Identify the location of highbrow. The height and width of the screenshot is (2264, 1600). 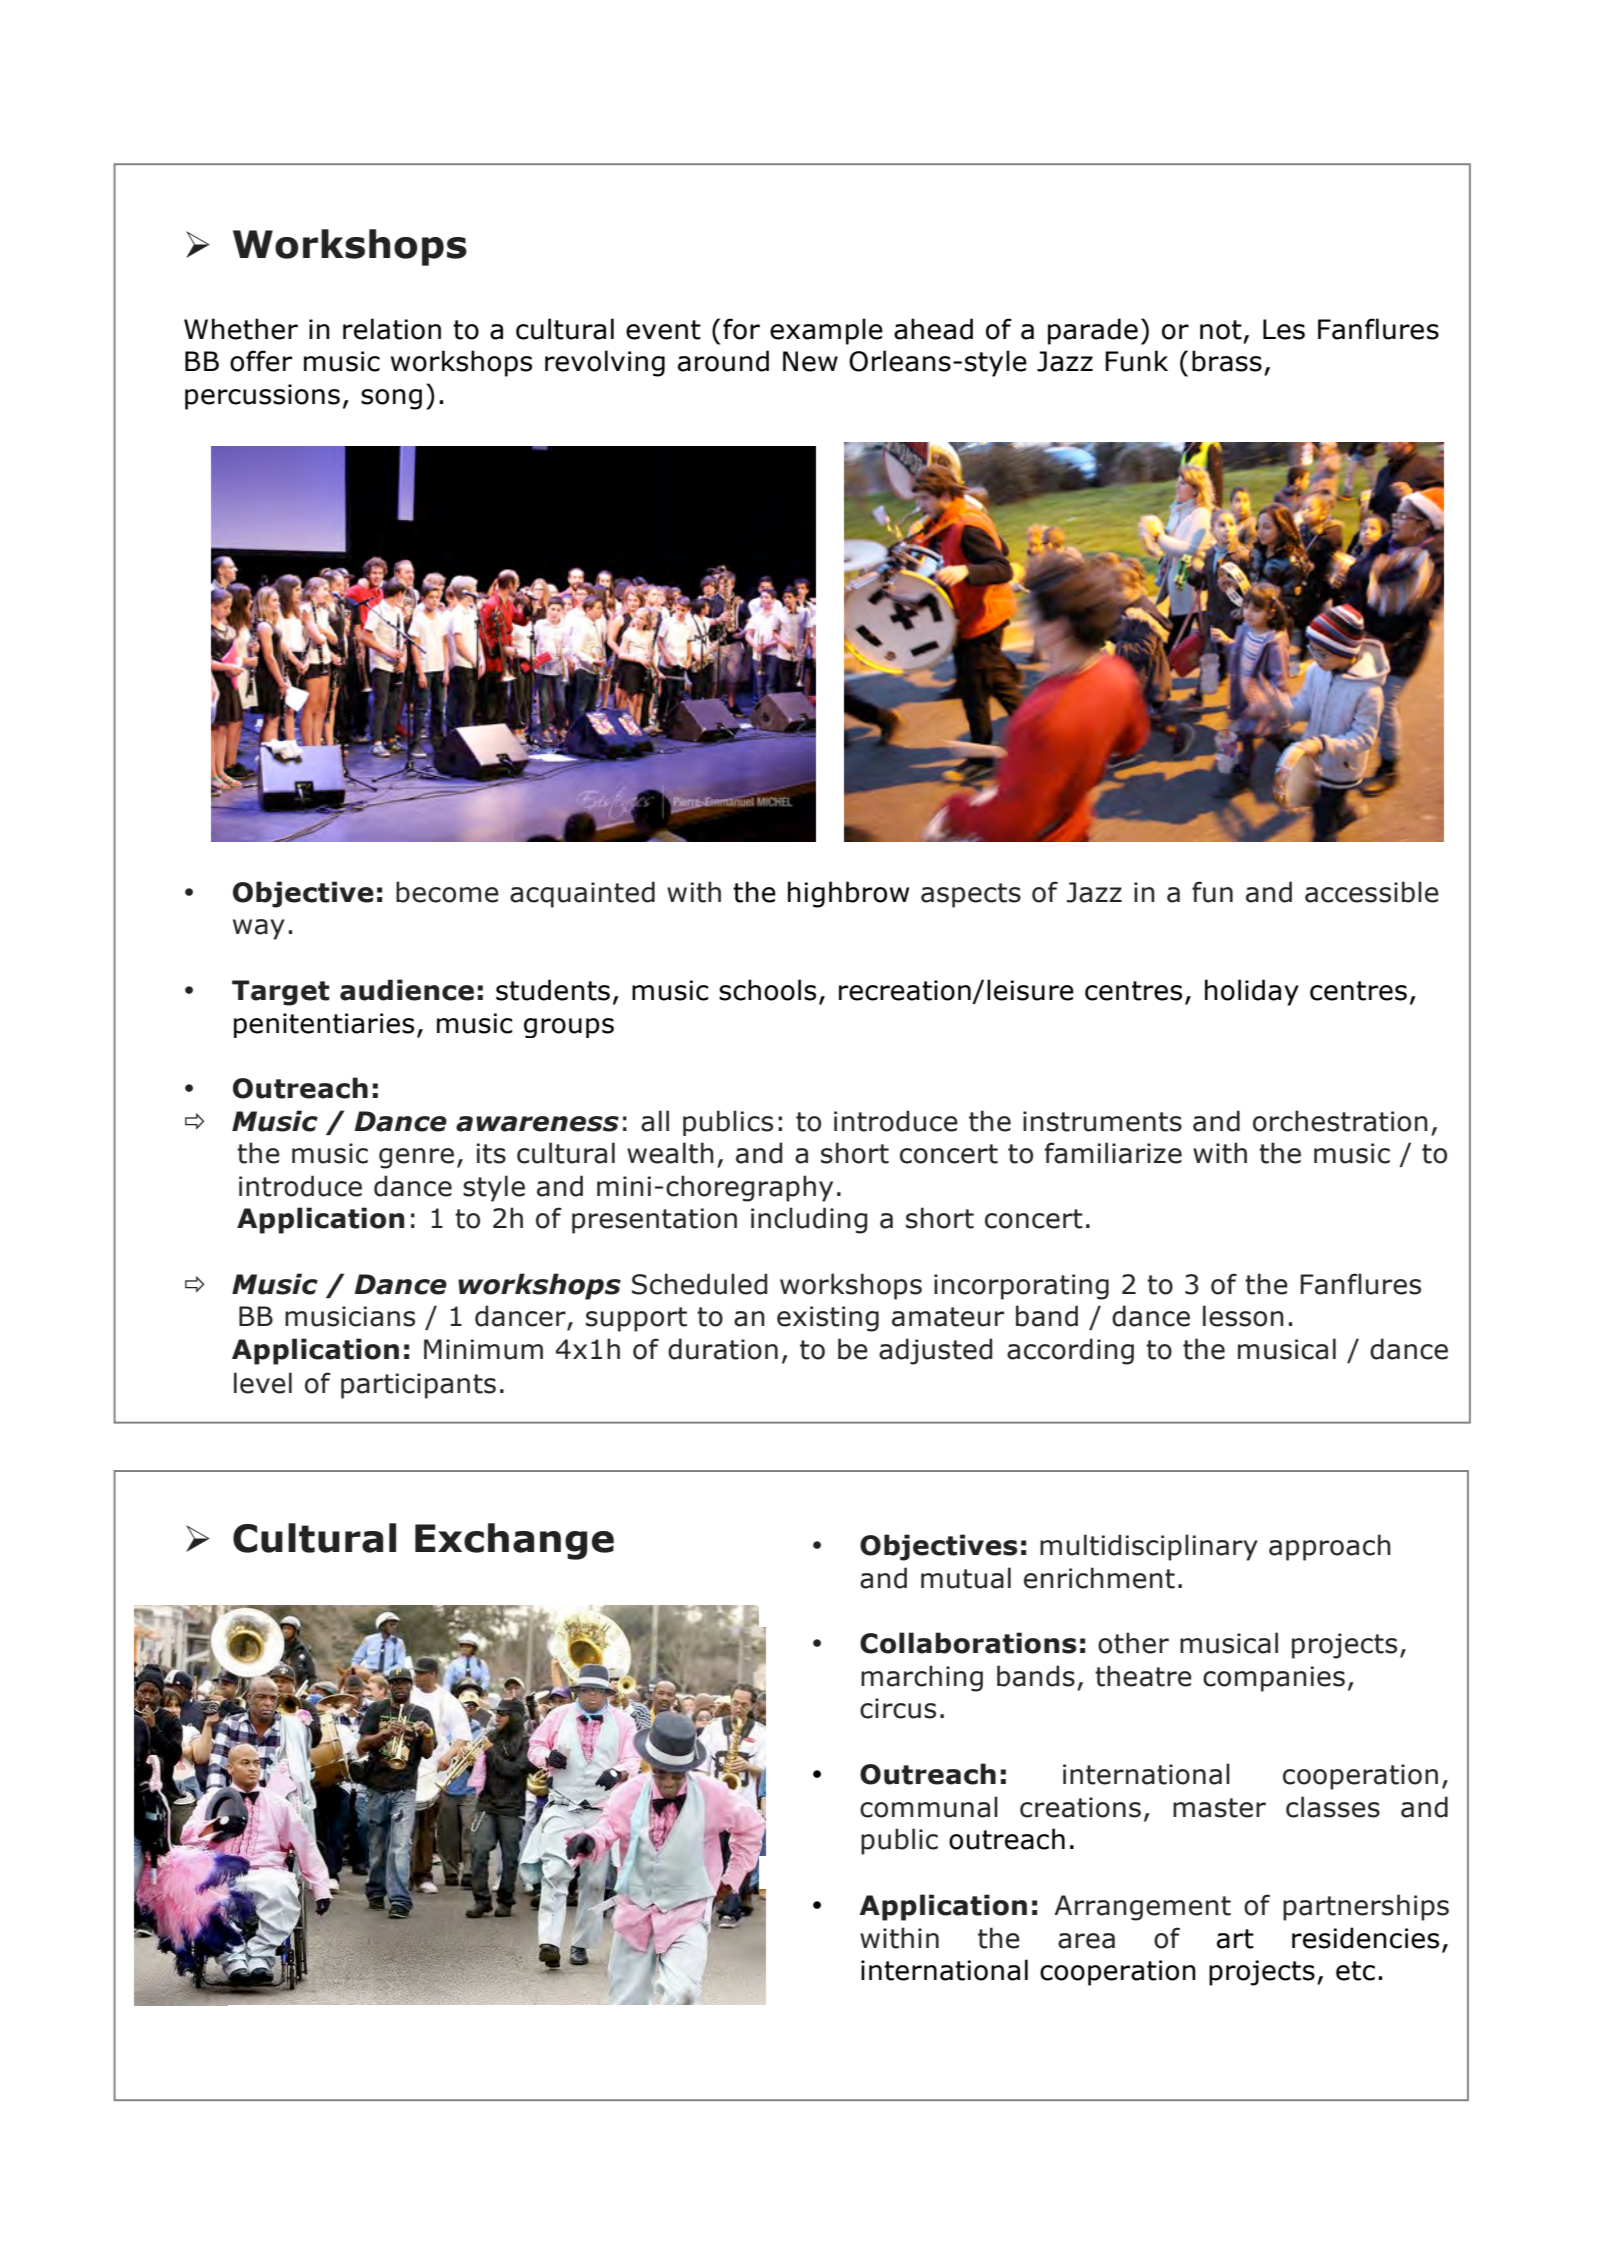
(848, 894).
